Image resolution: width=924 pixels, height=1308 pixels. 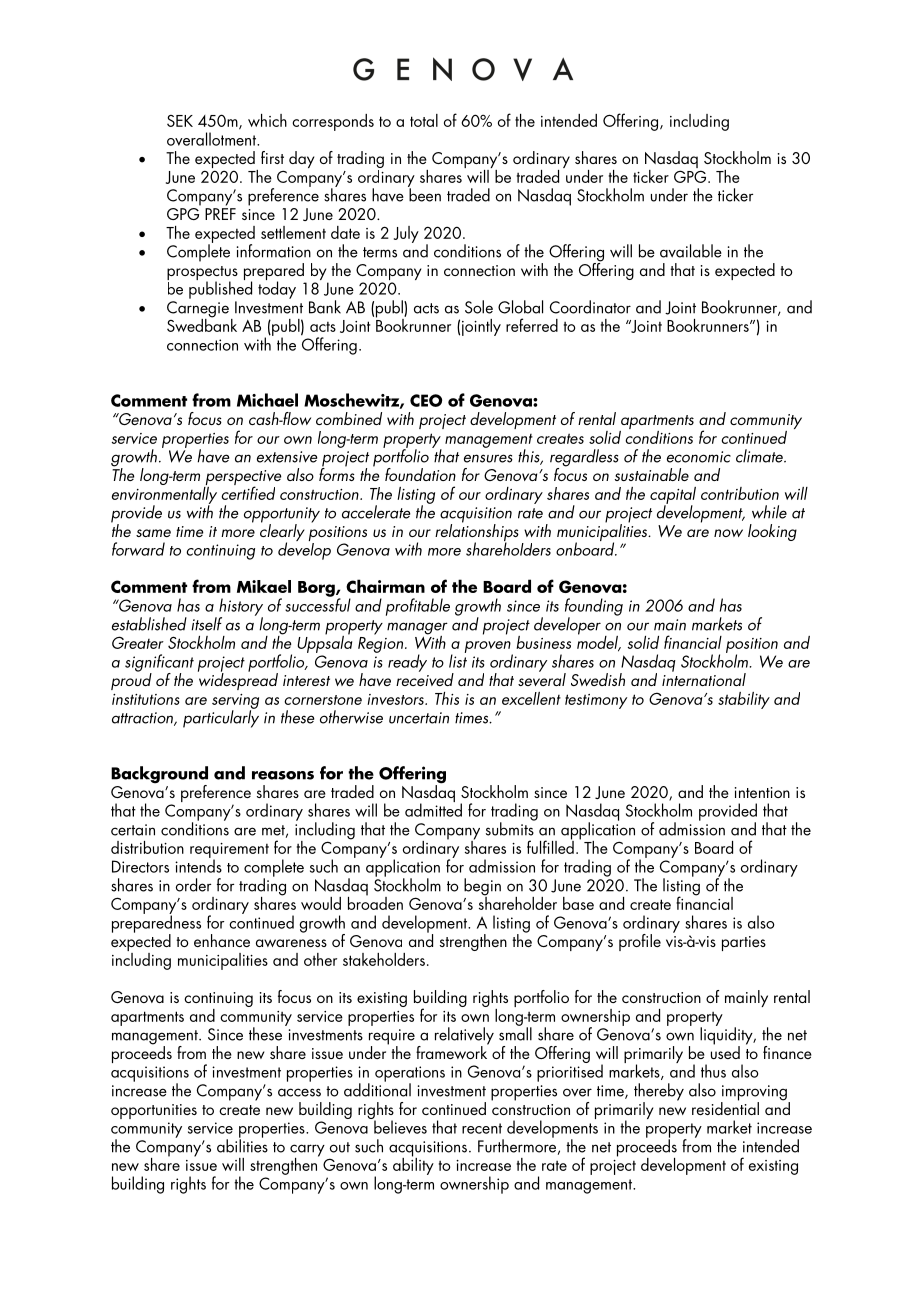 I want to click on international, so click(x=704, y=678).
